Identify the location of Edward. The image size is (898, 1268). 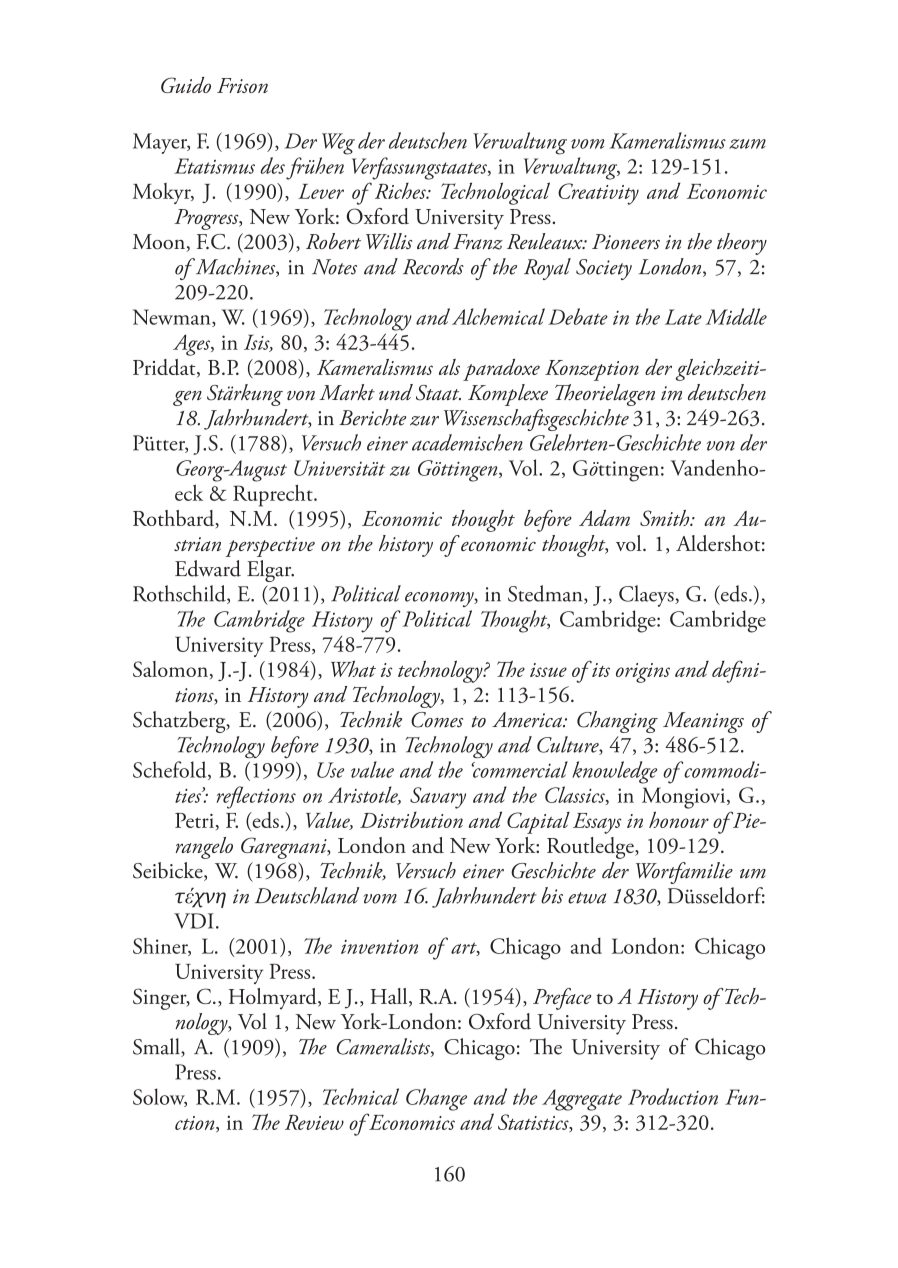
(208, 568).
